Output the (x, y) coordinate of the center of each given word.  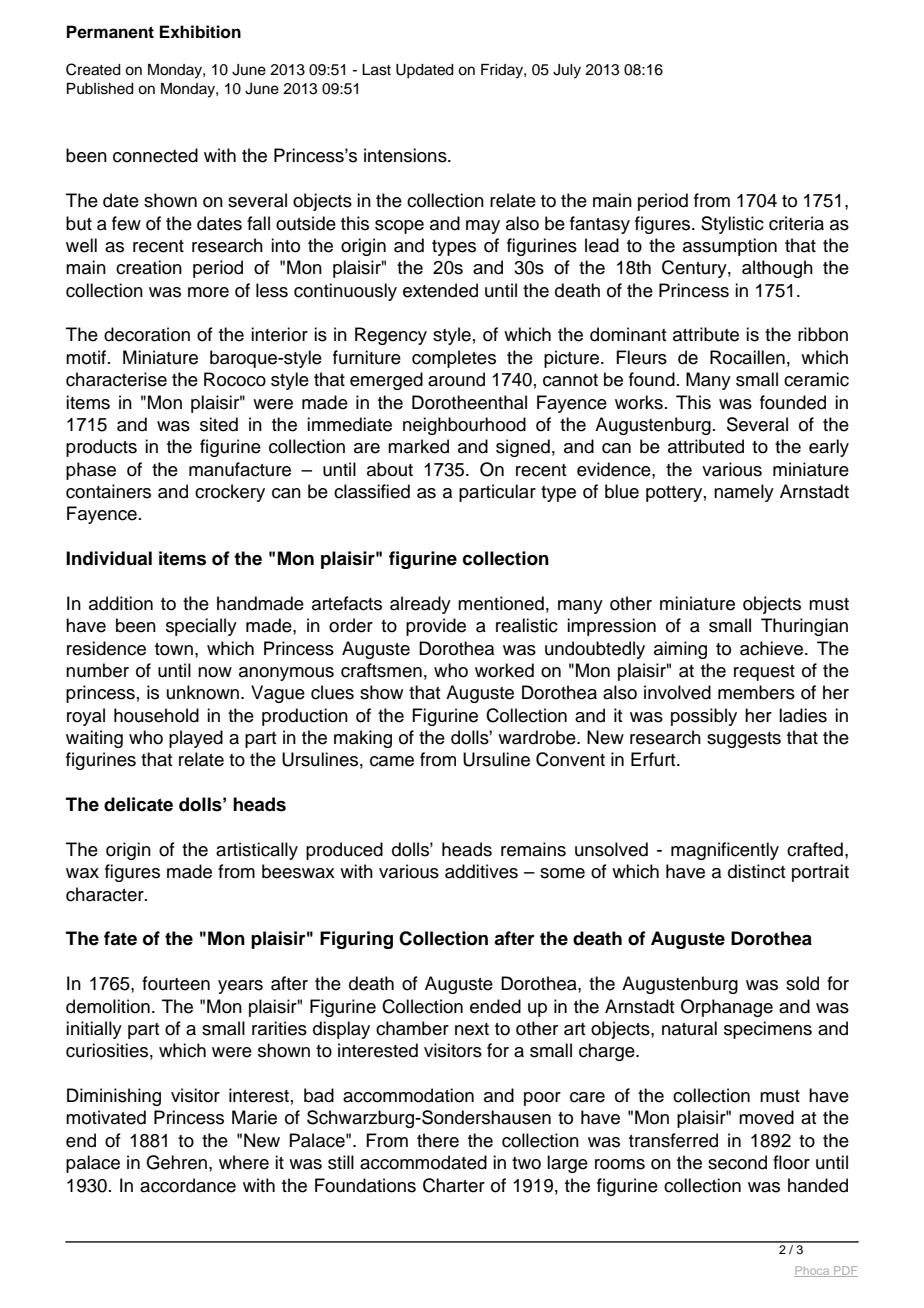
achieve (773, 648)
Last (376, 70)
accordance (188, 1185)
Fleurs (641, 357)
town (174, 649)
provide (436, 627)
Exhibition (200, 32)
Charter (454, 1185)
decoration (147, 334)
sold (802, 983)
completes (454, 359)
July (567, 71)
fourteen (176, 983)
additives (481, 871)
